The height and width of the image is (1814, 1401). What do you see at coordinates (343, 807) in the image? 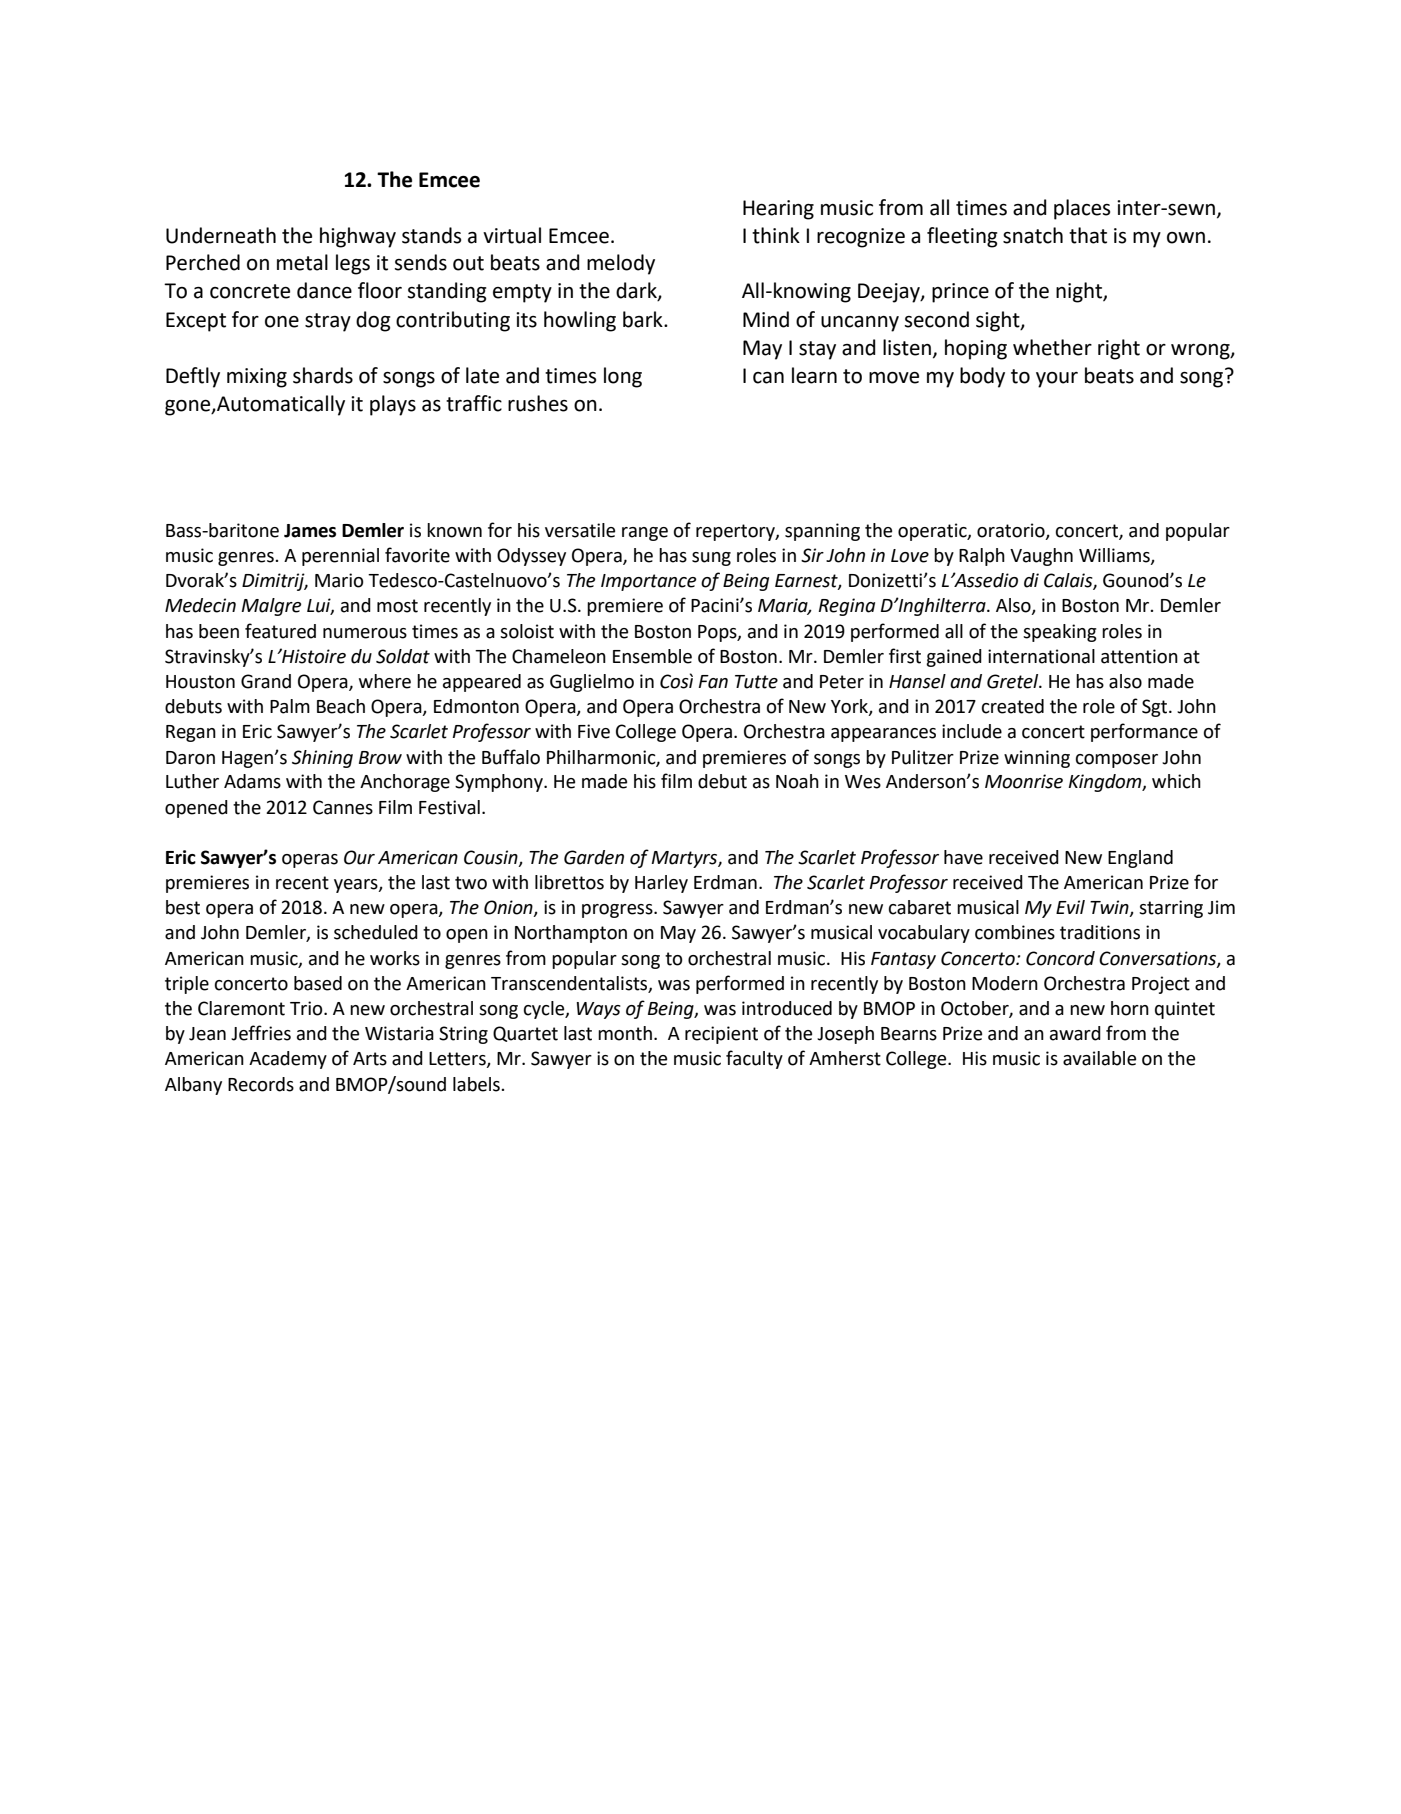
I see `Cannes` at bounding box center [343, 807].
